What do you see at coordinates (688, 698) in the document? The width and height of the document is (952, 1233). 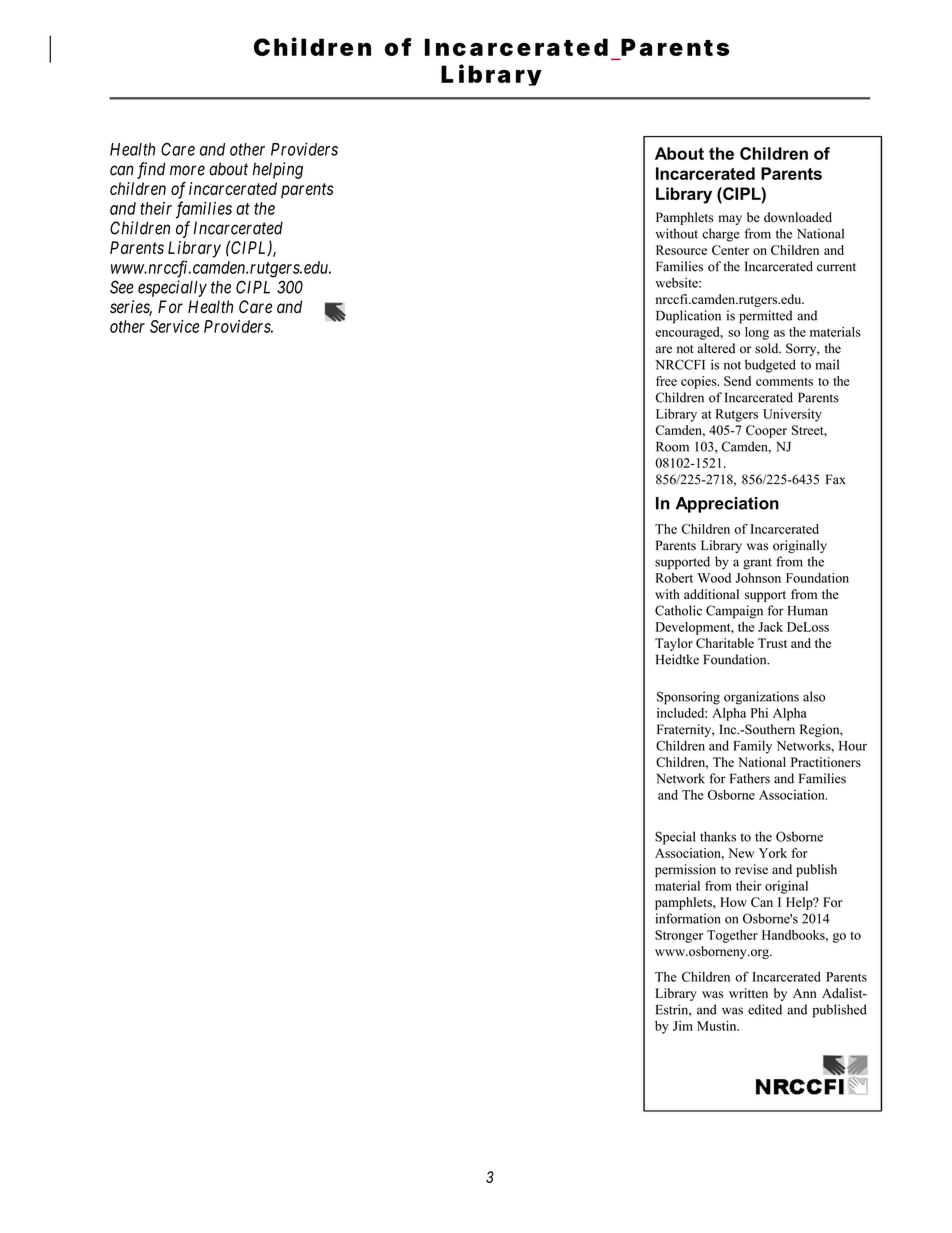 I see `Sponsoring` at bounding box center [688, 698].
